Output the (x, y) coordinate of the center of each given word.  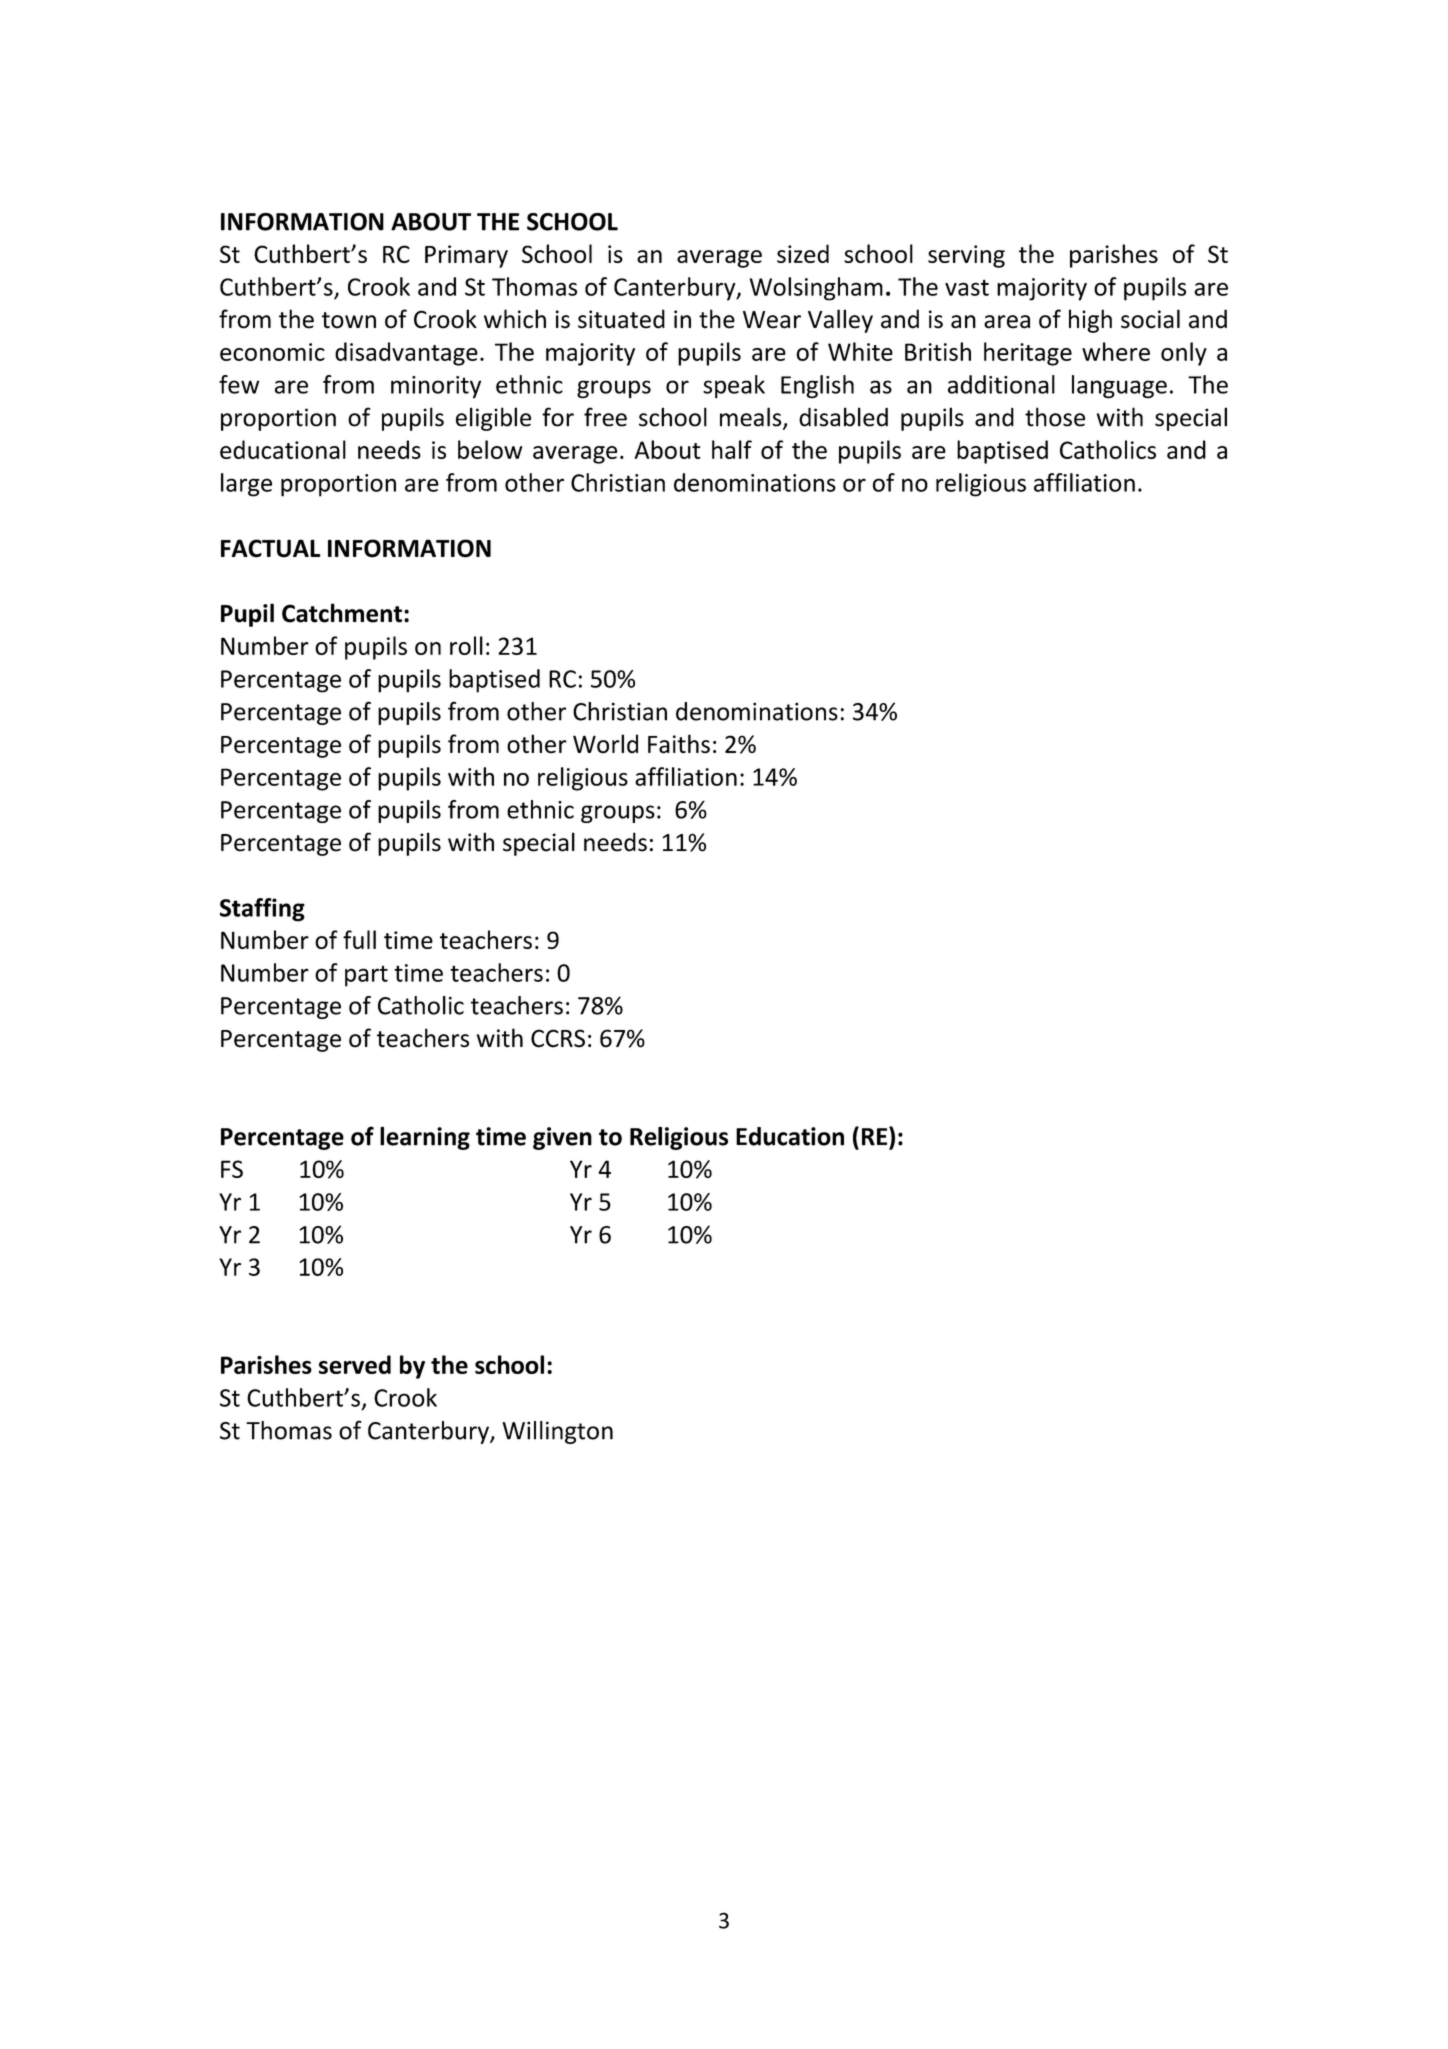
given (562, 1138)
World (605, 744)
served (355, 1364)
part (366, 976)
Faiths (679, 744)
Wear (772, 320)
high (1090, 321)
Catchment (342, 613)
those (1055, 417)
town (349, 320)
